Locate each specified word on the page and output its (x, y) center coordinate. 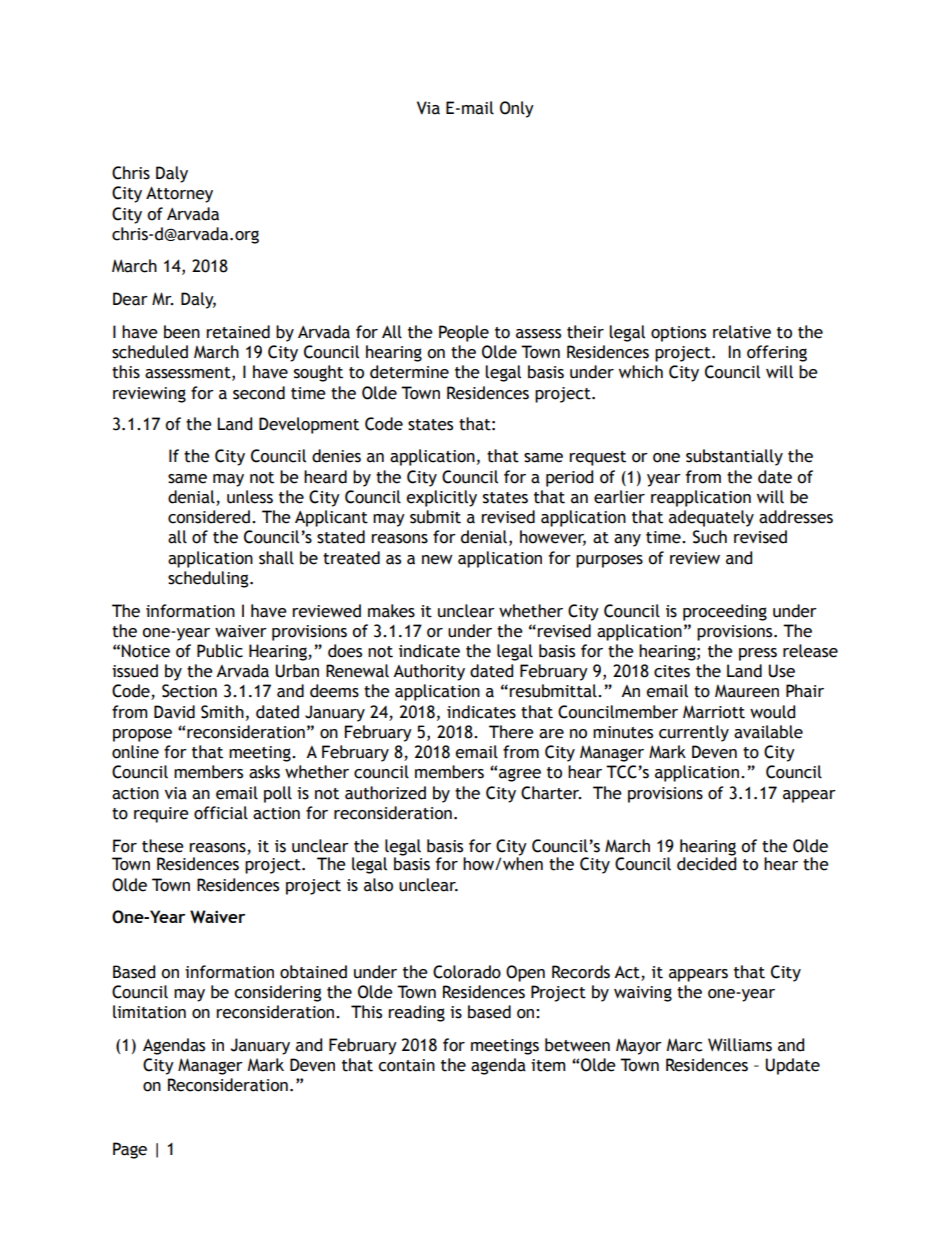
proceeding (725, 612)
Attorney (179, 195)
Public (220, 651)
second (259, 393)
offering (777, 353)
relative (742, 332)
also (378, 885)
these (163, 846)
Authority (429, 672)
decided (706, 863)
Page (130, 1150)
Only (517, 109)
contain (406, 1065)
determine (409, 372)
